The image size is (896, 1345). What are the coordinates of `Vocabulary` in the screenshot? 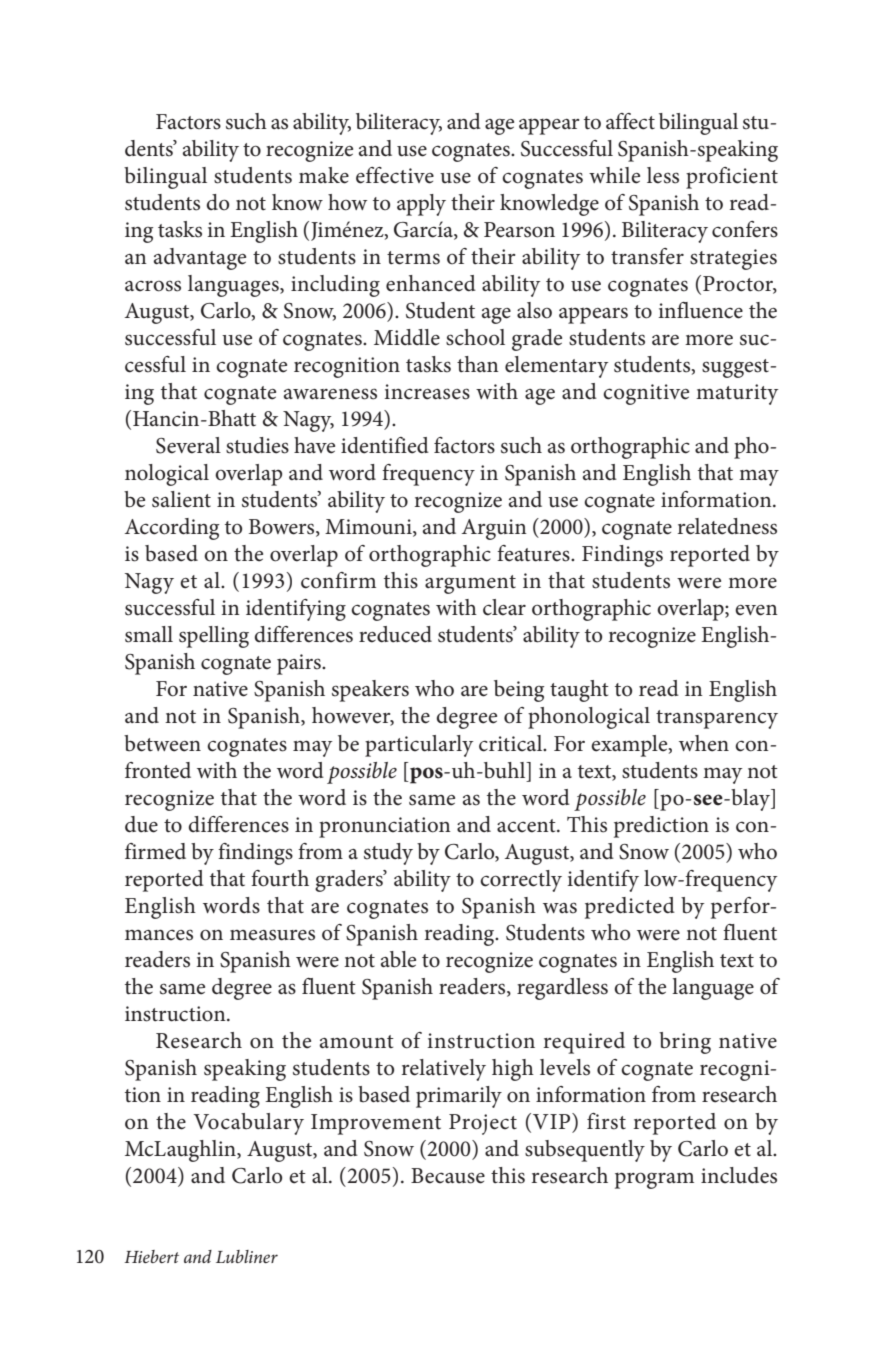 It's located at (248, 1124).
